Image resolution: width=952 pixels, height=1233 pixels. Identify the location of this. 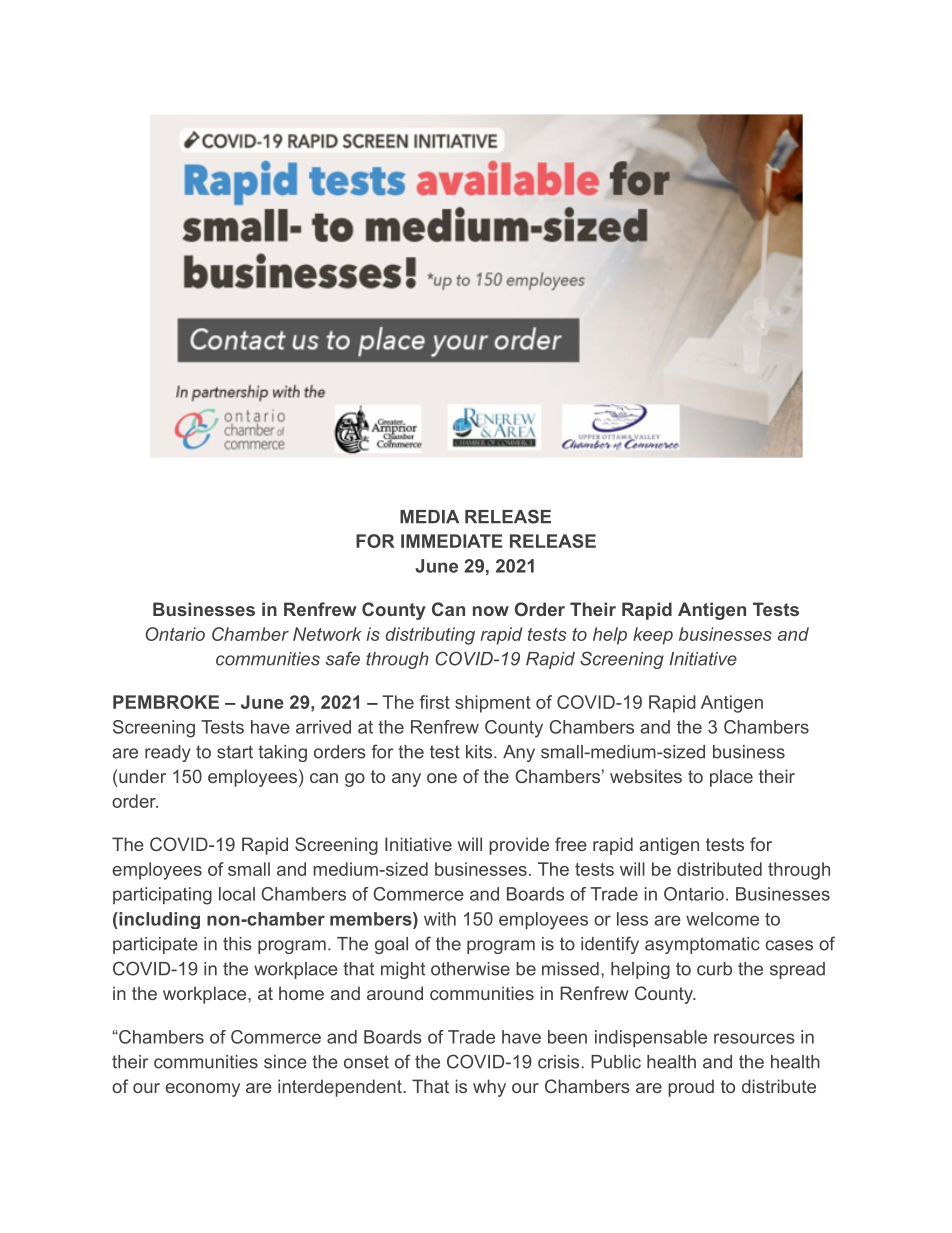
(237, 944).
